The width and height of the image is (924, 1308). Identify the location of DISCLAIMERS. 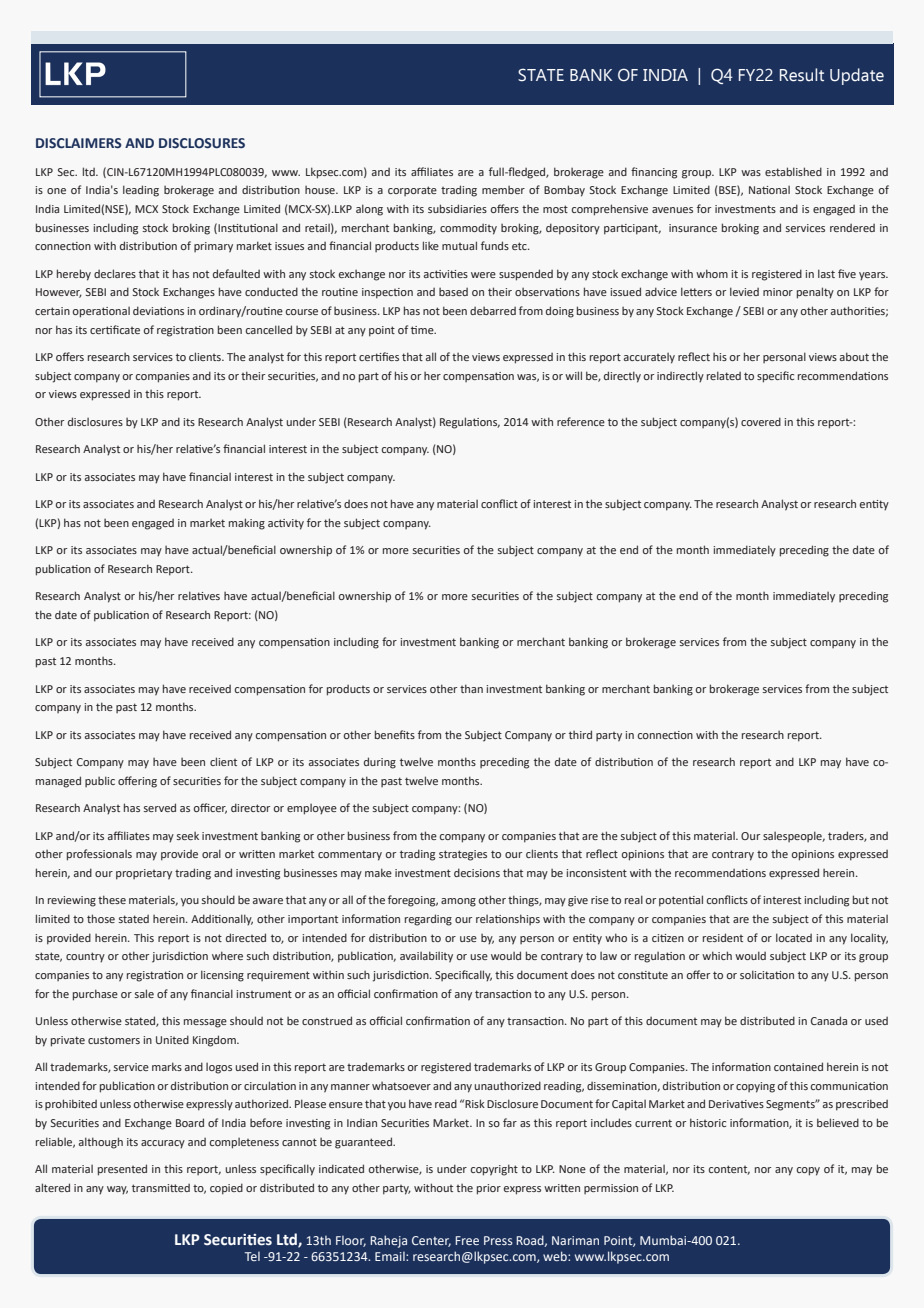
(79, 143).
